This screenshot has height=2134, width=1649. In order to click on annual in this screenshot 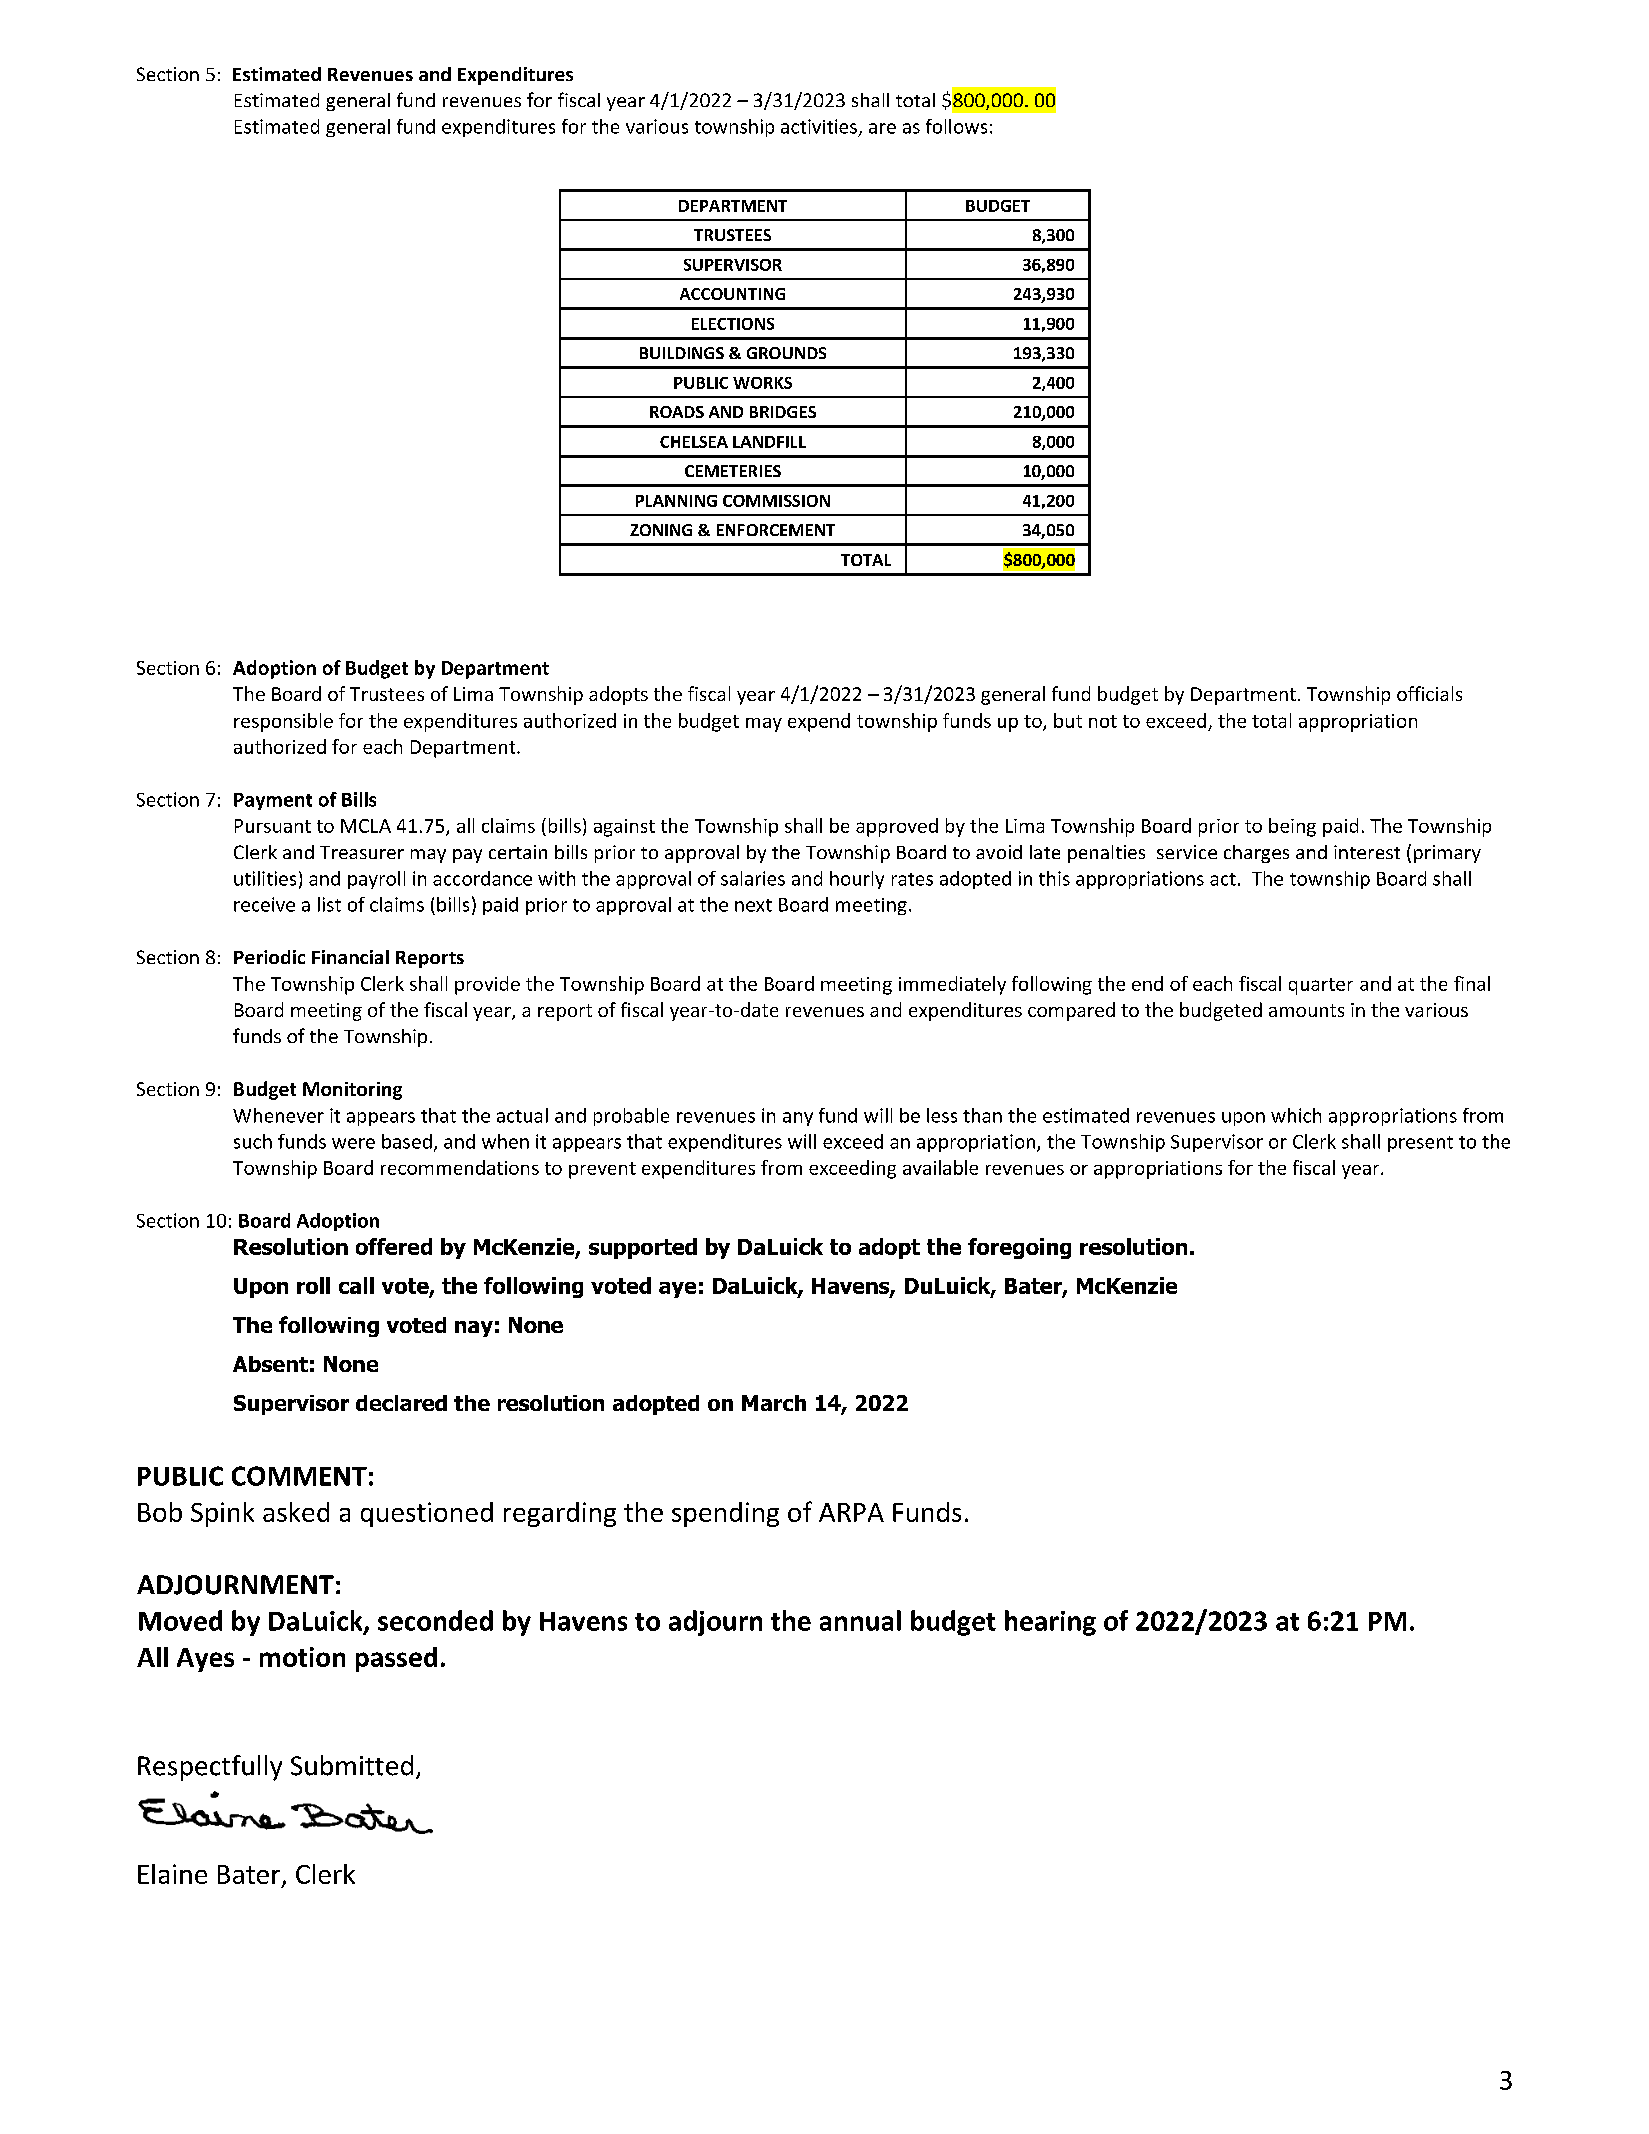, I will do `click(860, 1620)`.
